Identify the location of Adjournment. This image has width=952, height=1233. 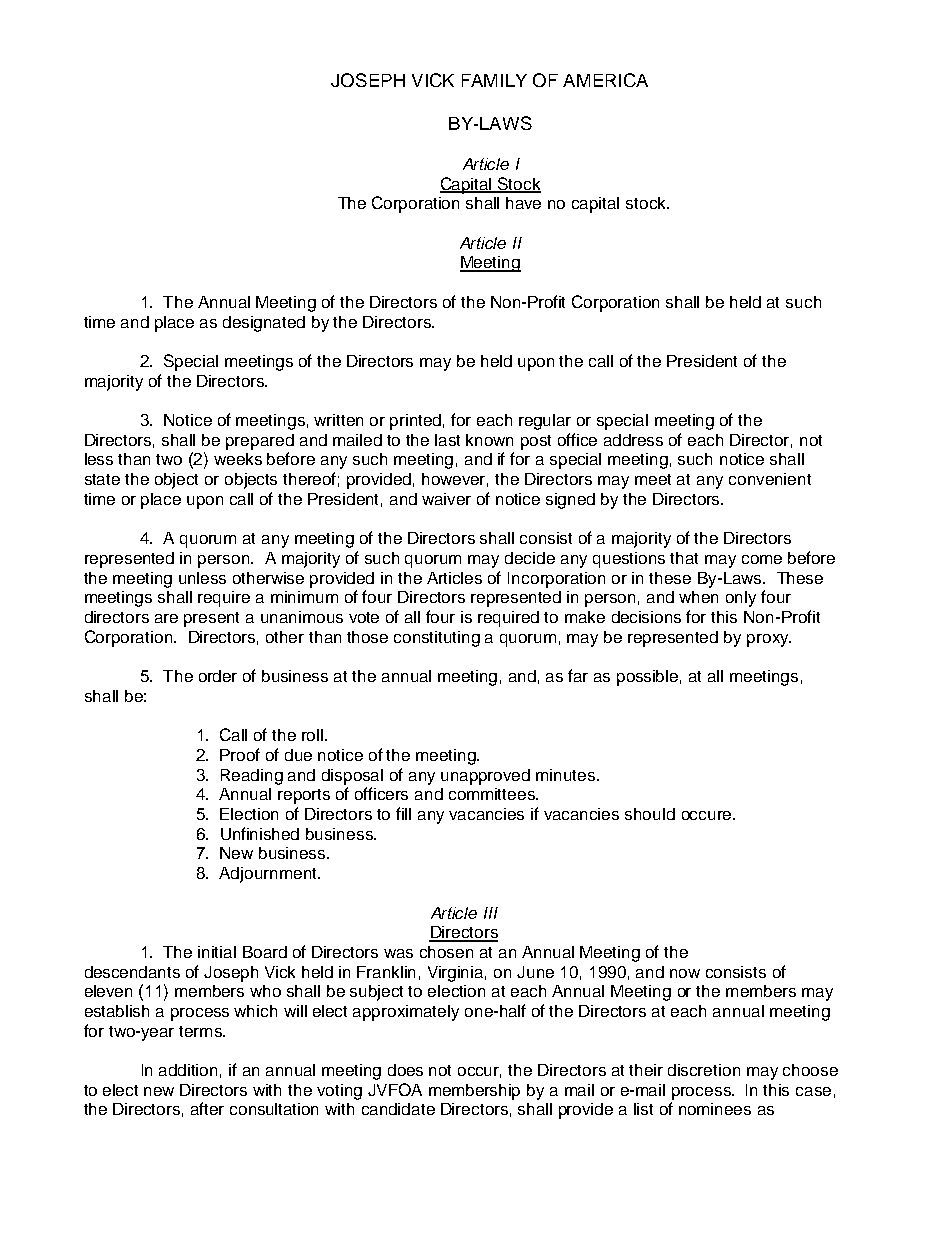
(269, 875).
